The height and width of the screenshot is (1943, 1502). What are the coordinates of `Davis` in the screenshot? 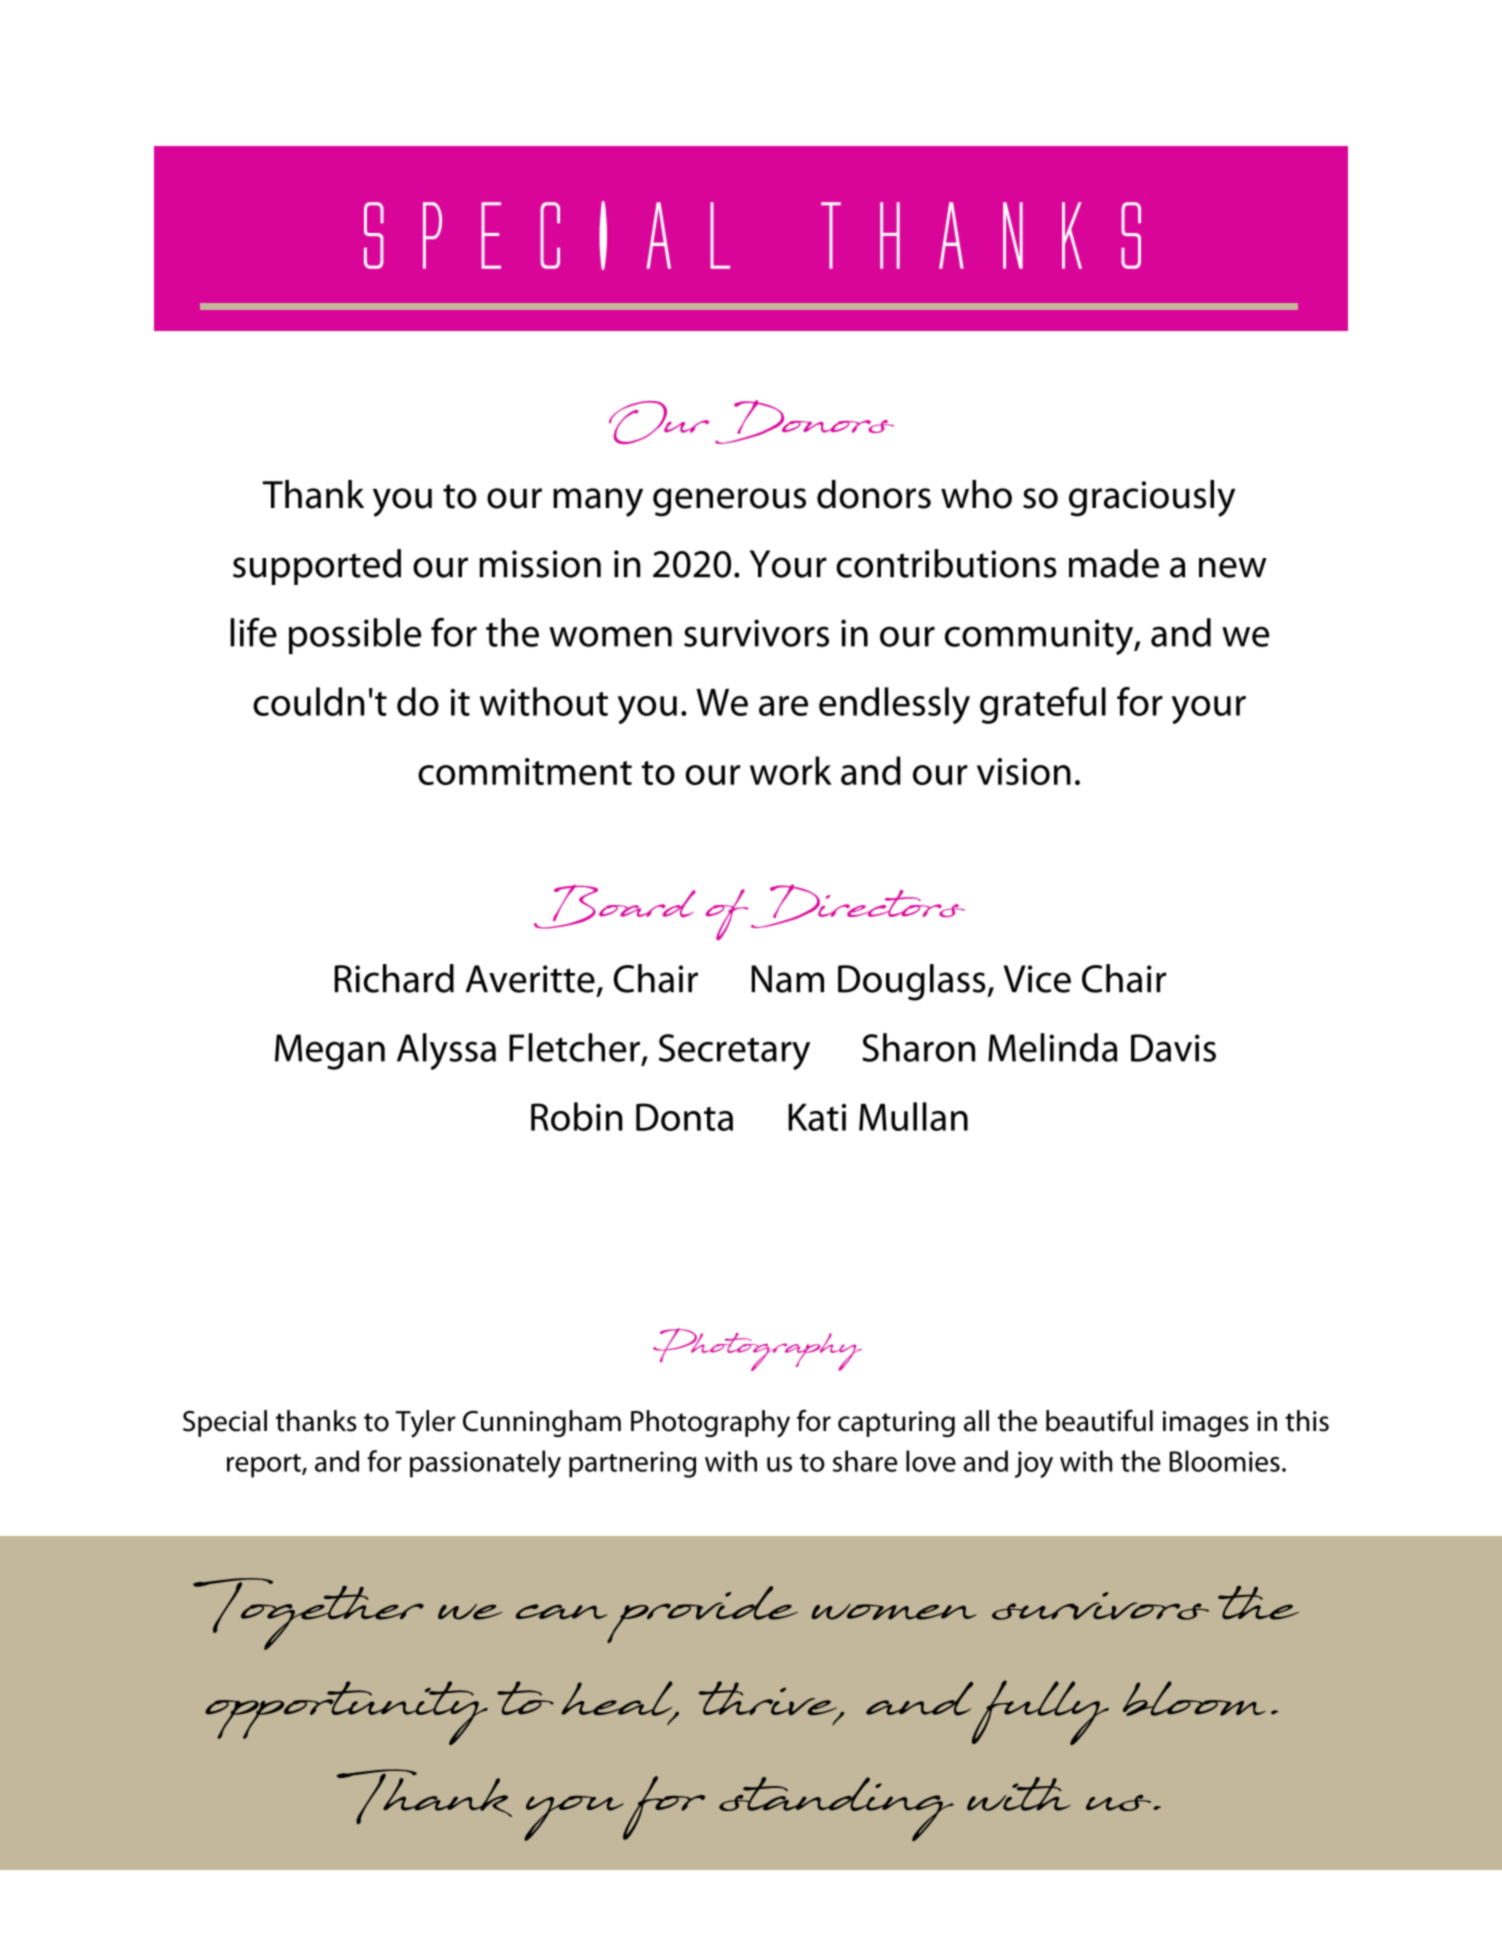 It's located at (1173, 1048).
